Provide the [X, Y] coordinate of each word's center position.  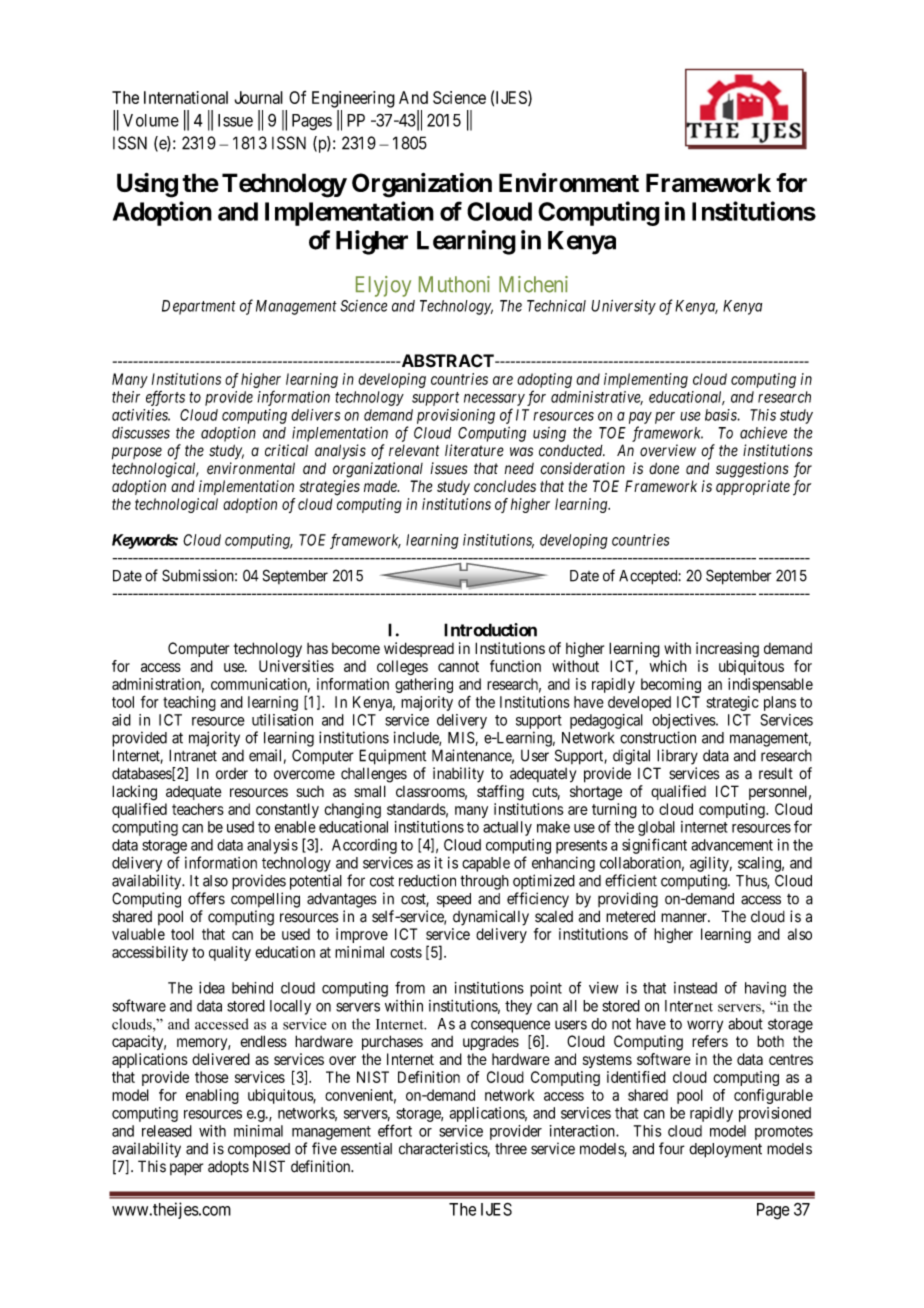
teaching [189, 703]
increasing [727, 650]
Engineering [353, 99]
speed [454, 900]
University [623, 307]
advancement [732, 845]
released [167, 1131]
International [186, 97]
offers [206, 898]
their [126, 397]
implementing [646, 380]
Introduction [490, 630]
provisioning [456, 416]
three [511, 1149]
